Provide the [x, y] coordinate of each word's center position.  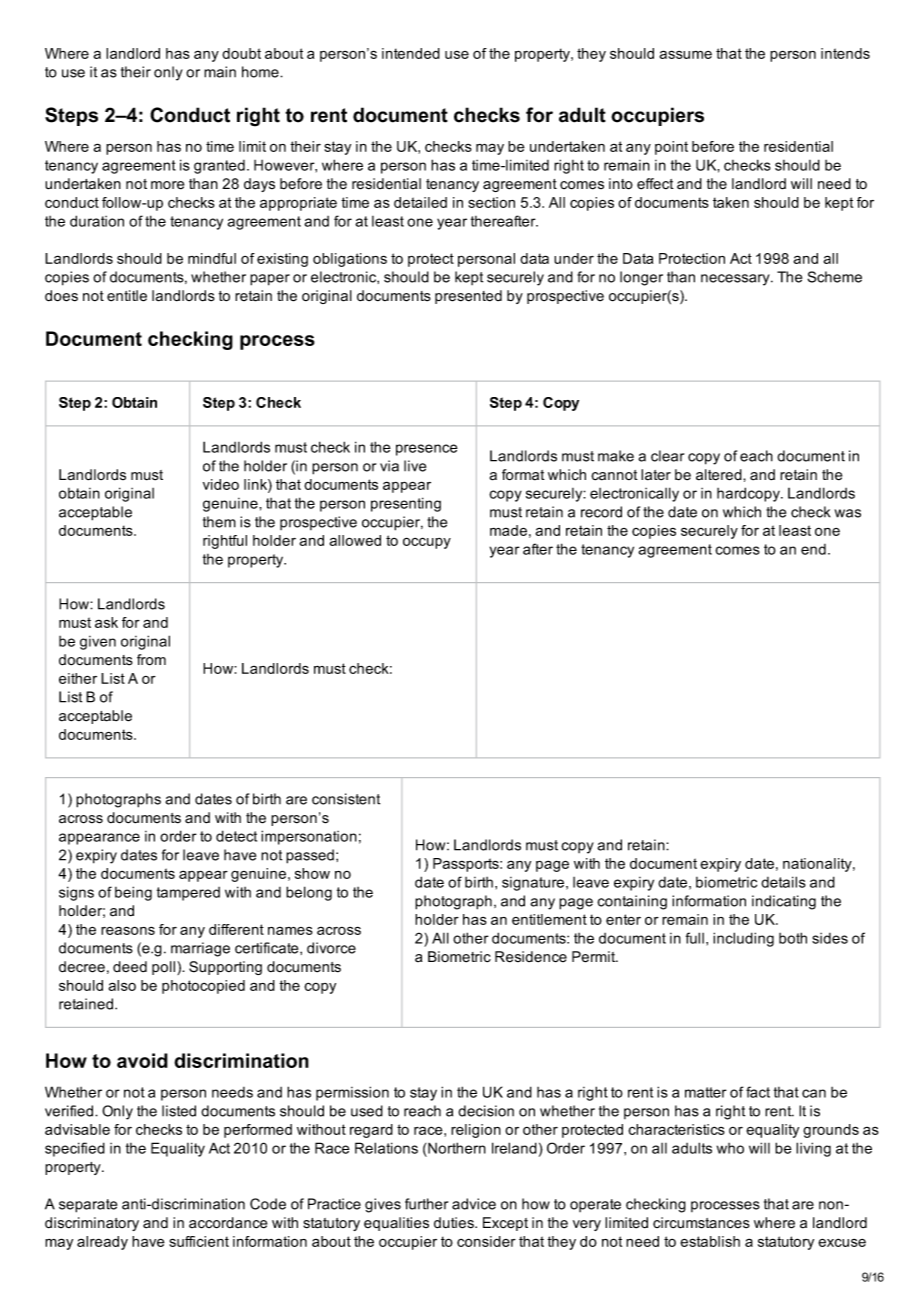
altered [720, 475]
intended [411, 53]
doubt [241, 53]
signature [533, 884]
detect [236, 836]
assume [685, 54]
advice [474, 1204]
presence [427, 450]
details [783, 882]
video [221, 484]
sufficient [199, 1241]
